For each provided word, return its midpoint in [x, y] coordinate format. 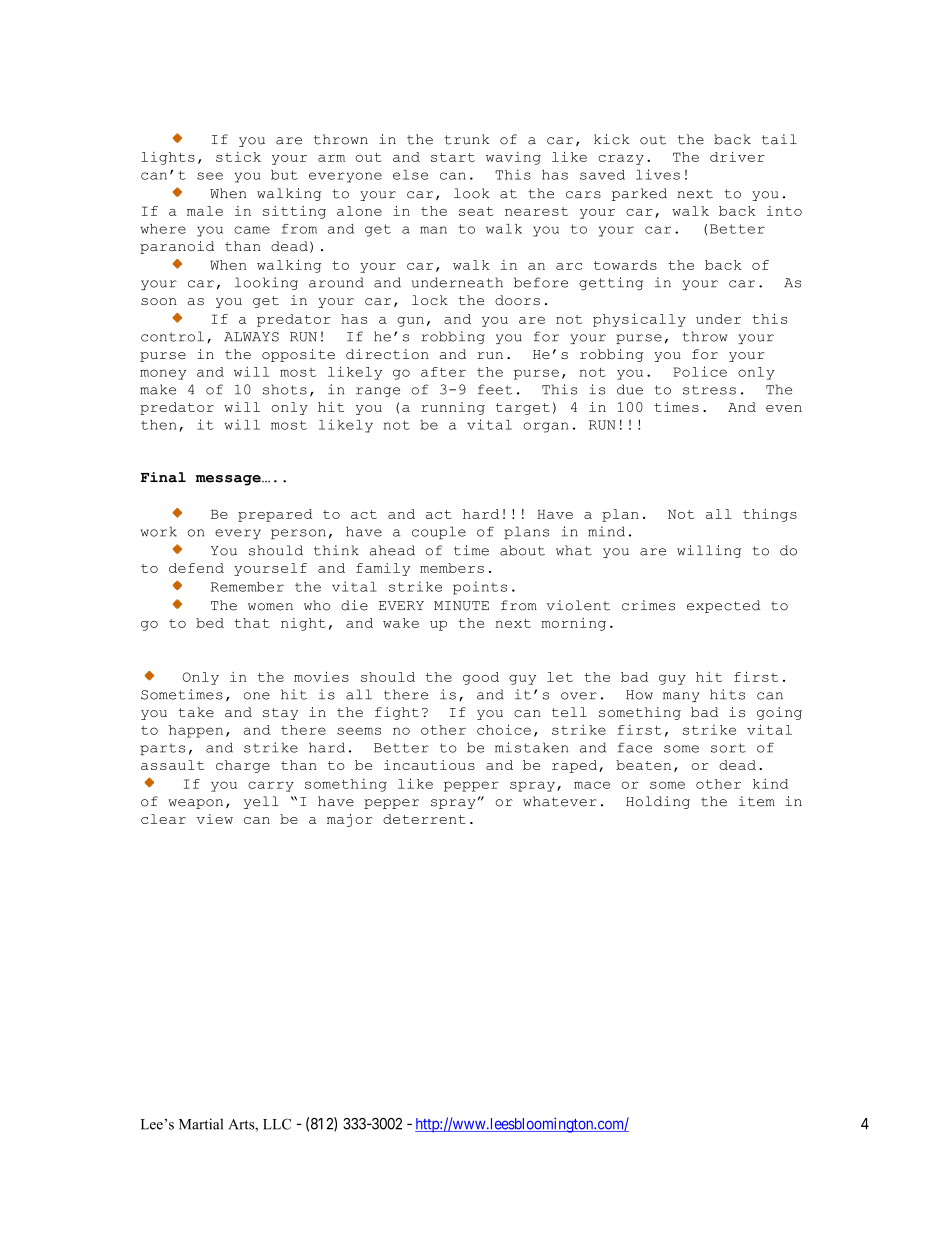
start [453, 157]
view [214, 819]
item [757, 801]
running [453, 408]
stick [238, 157]
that [252, 623]
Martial [201, 1124]
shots [285, 389]
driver [737, 157]
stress [709, 390]
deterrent [424, 819]
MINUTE [461, 606]
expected [724, 606]
